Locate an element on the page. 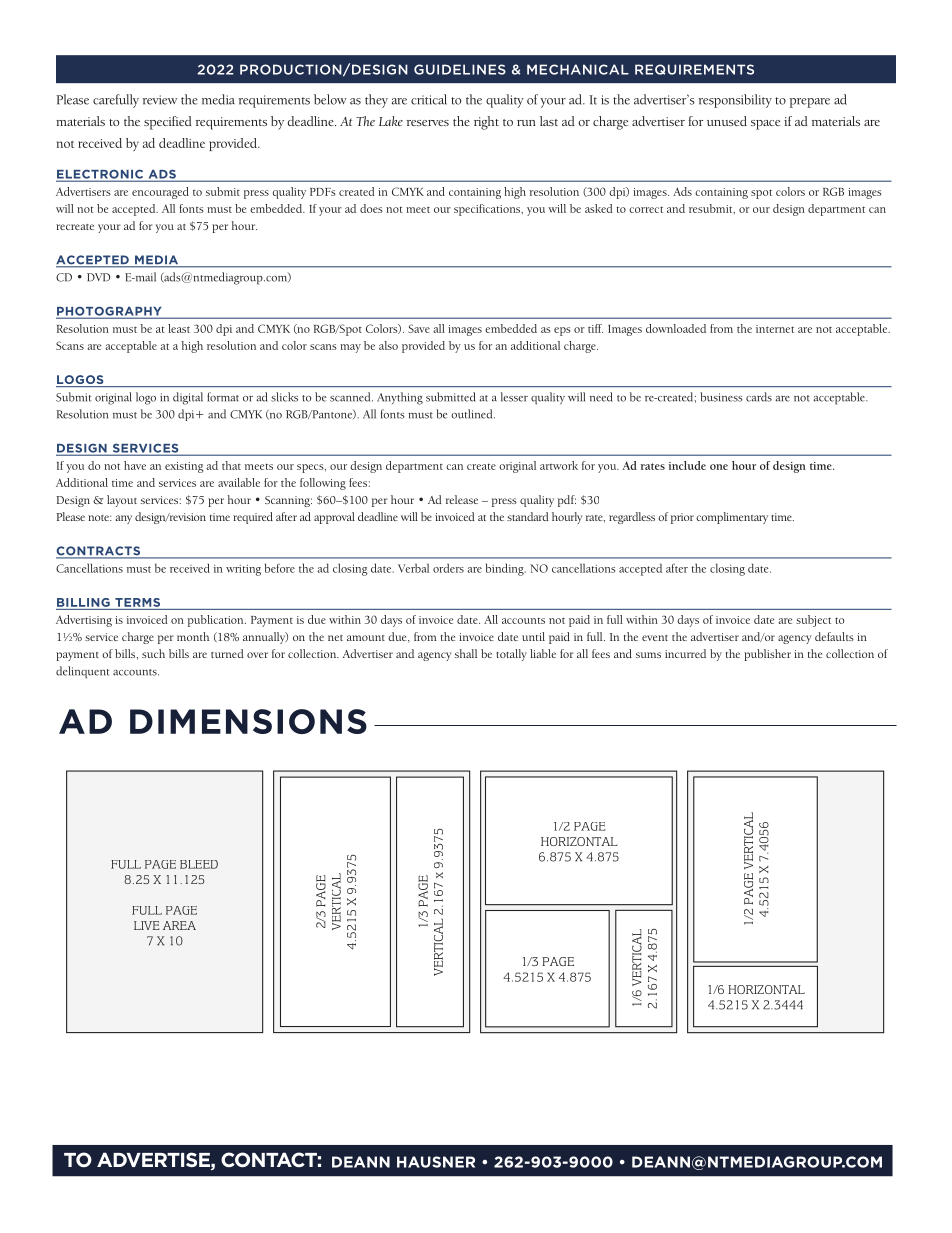  least is located at coordinates (179, 328).
